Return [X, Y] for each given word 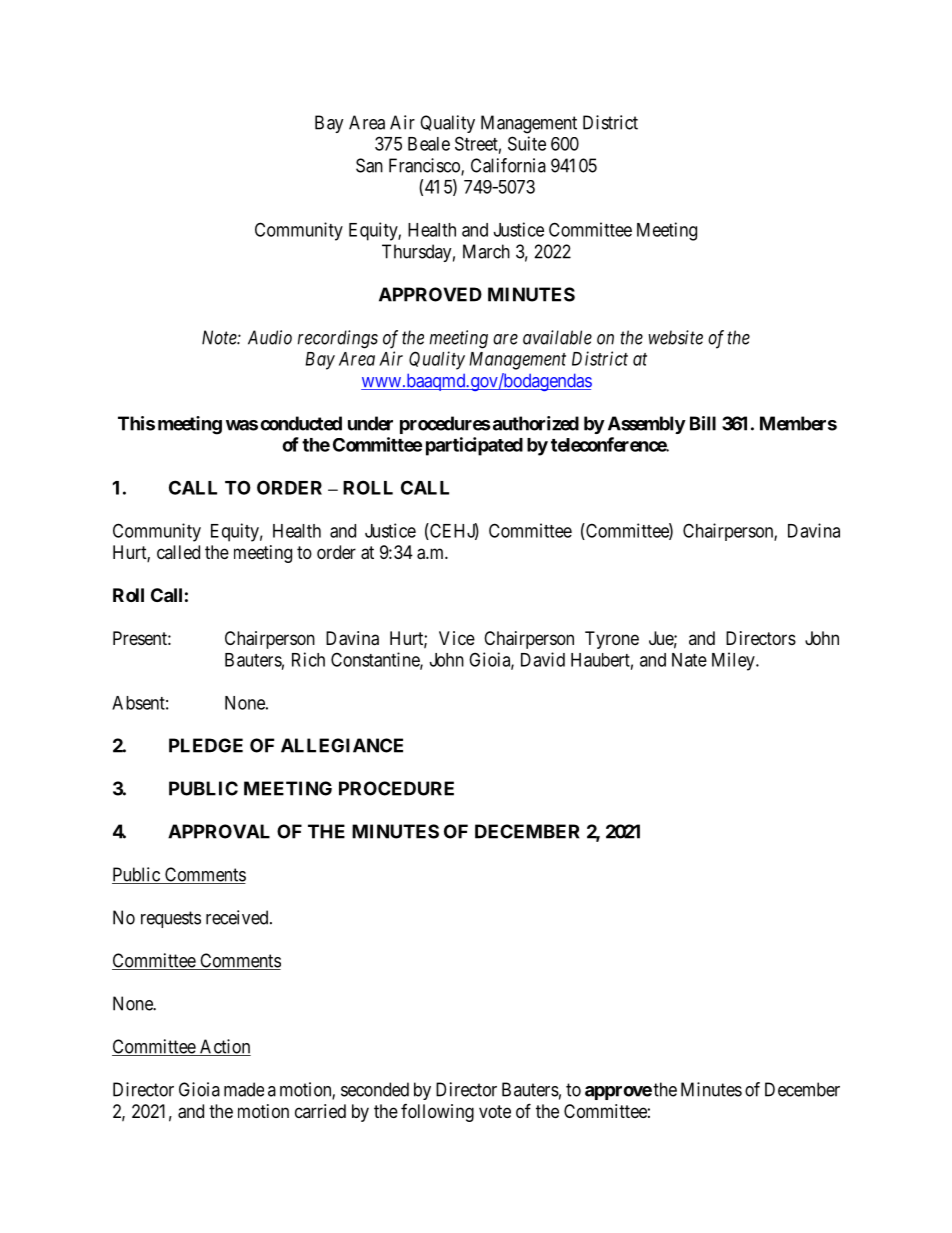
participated [474, 446]
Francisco [425, 166]
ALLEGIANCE [342, 745]
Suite [527, 143]
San [369, 165]
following [437, 1113]
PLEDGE [206, 745]
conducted [301, 423]
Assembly [647, 425]
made [244, 1089]
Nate [689, 660]
